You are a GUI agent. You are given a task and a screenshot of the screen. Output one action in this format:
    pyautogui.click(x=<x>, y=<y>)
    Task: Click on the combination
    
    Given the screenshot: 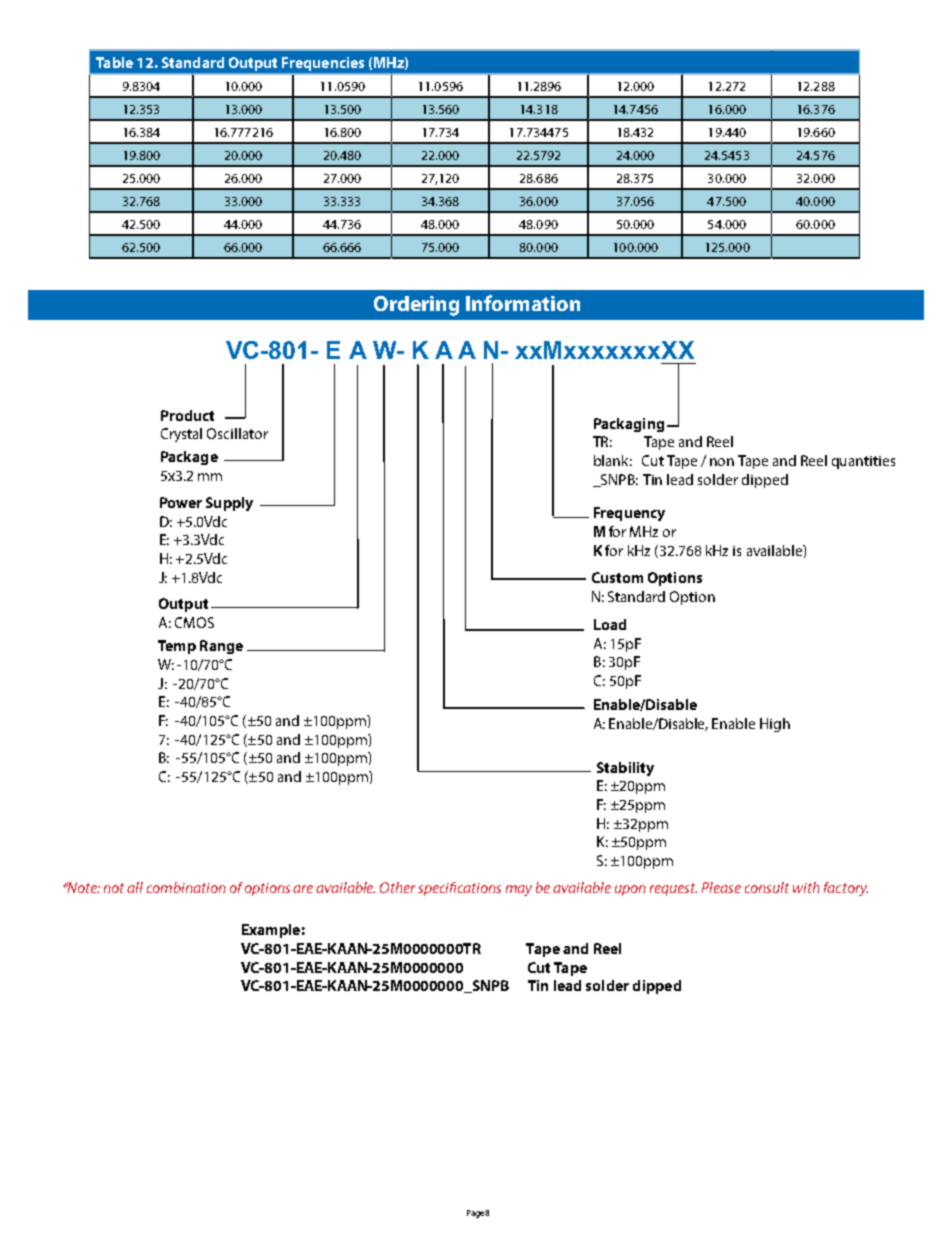 What is the action you would take?
    pyautogui.click(x=186, y=887)
